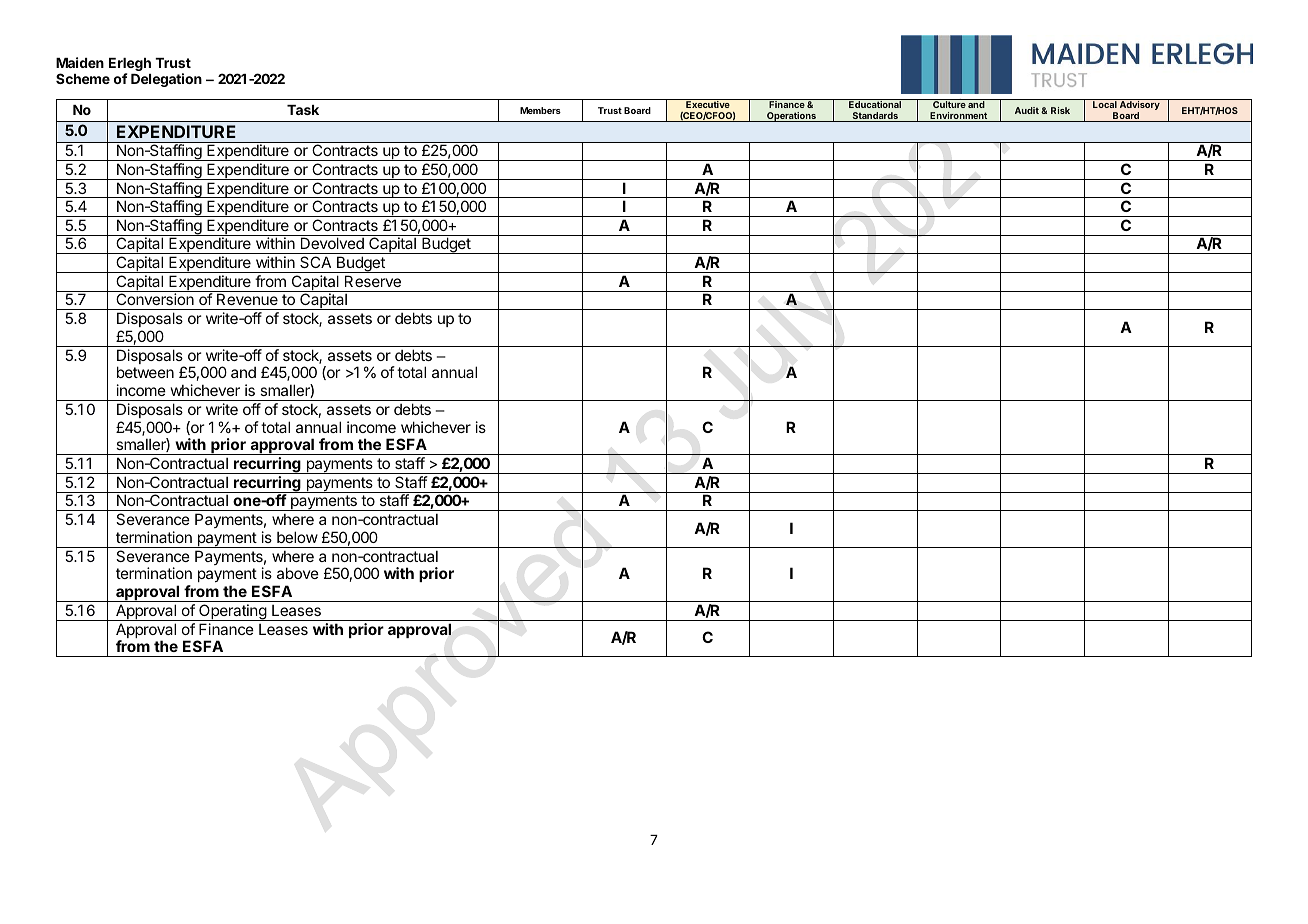  Describe the element at coordinates (791, 117) in the screenshot. I see `Operations` at that location.
